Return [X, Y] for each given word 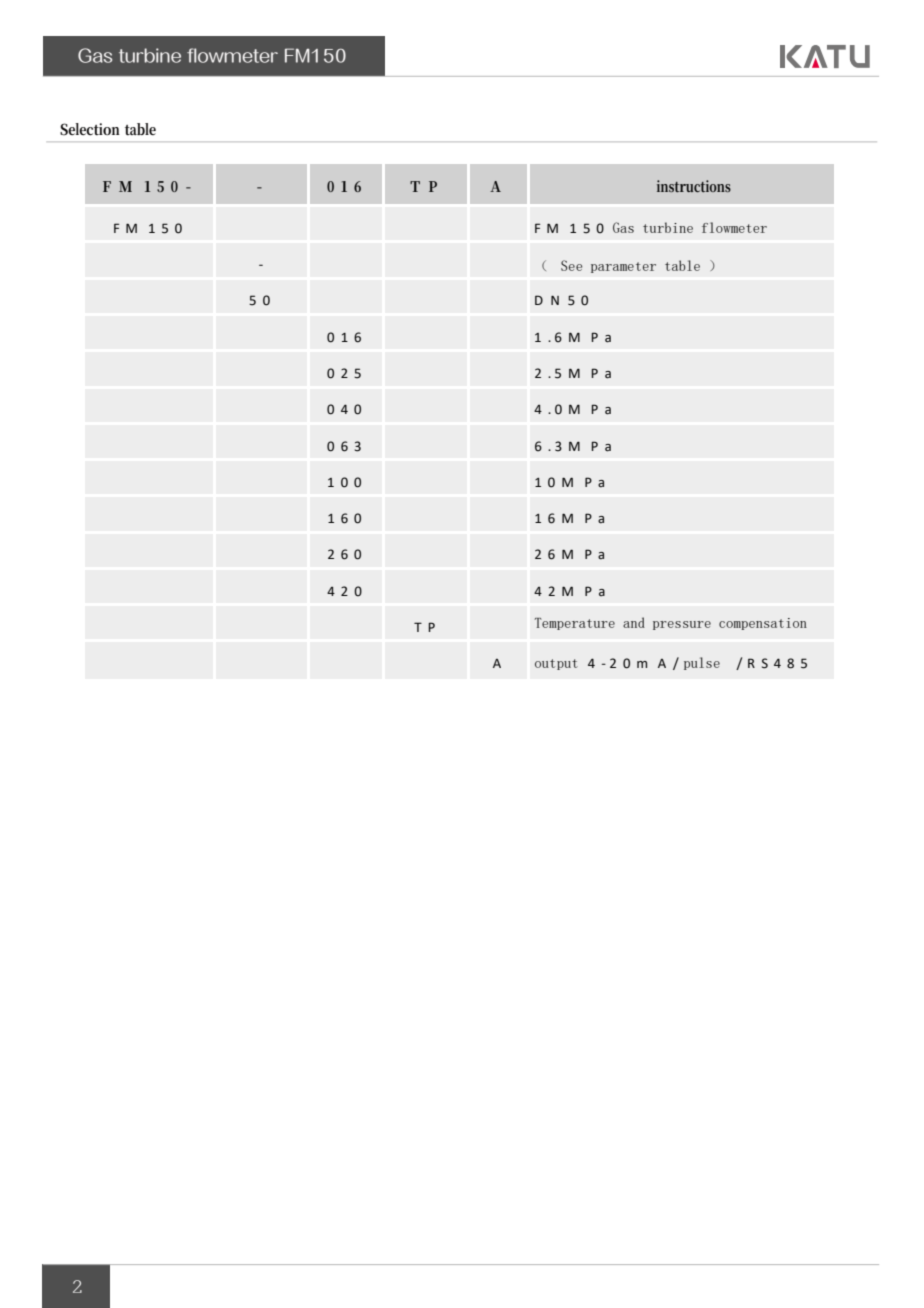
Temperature [575, 624]
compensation [763, 624]
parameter [623, 267]
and [634, 622]
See [571, 265]
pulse [702, 663]
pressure [682, 625]
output [556, 664]
